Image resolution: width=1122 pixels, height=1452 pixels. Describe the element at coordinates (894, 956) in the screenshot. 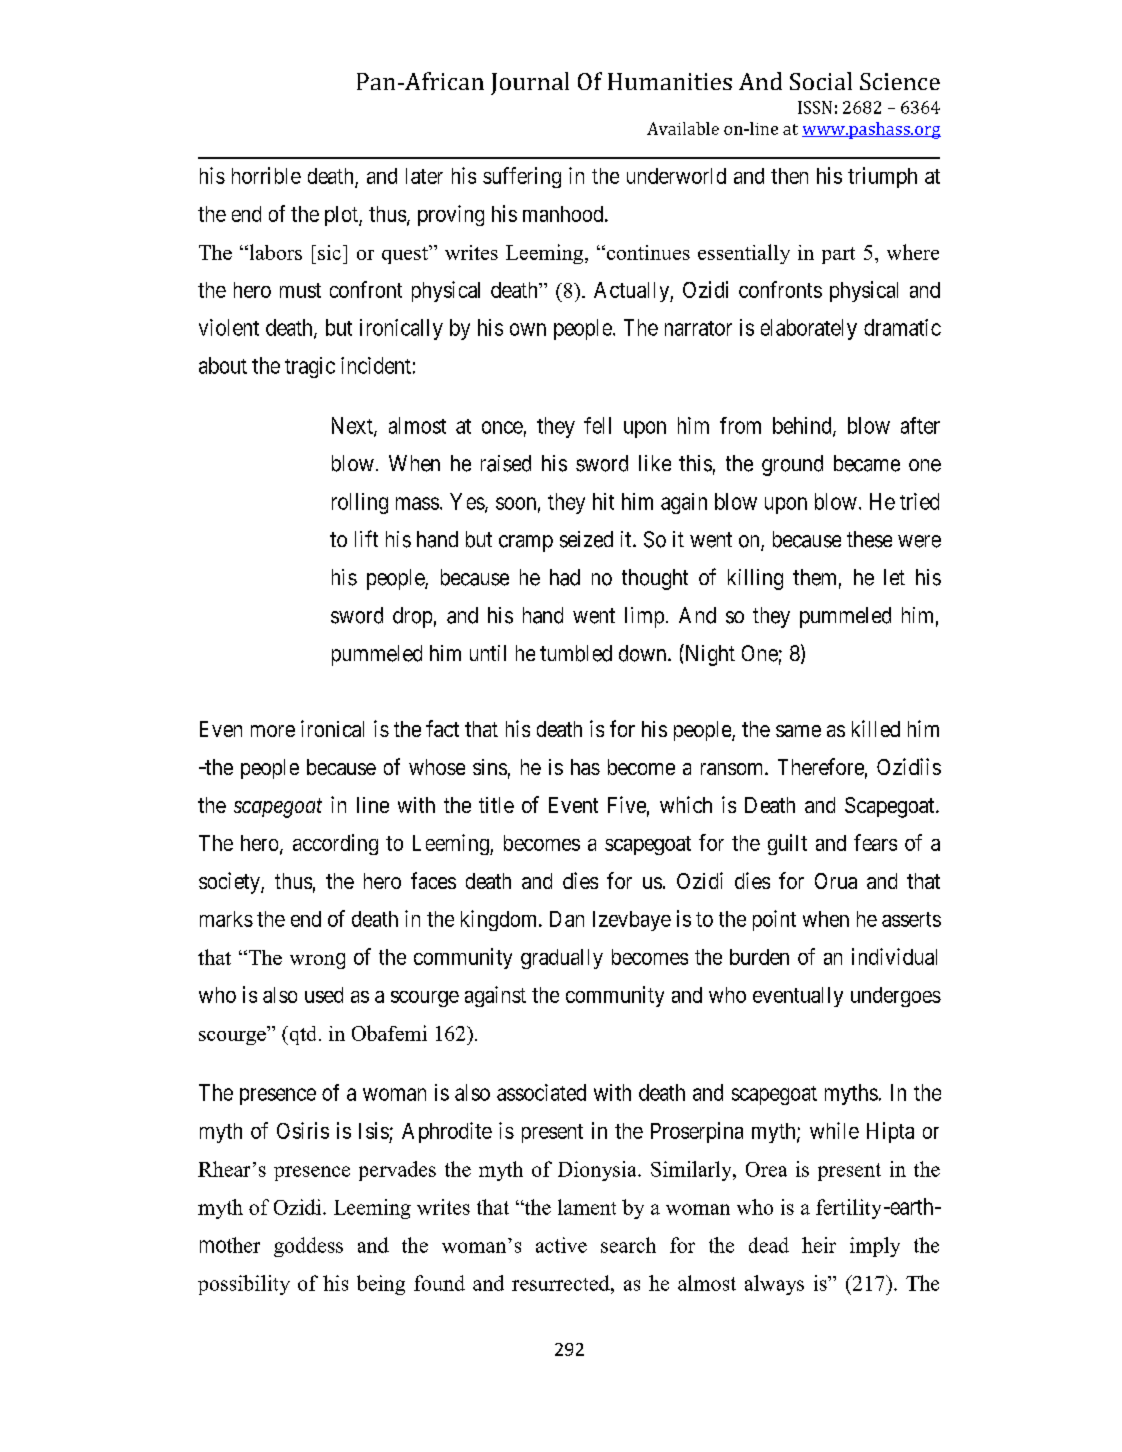

I see `individual` at that location.
